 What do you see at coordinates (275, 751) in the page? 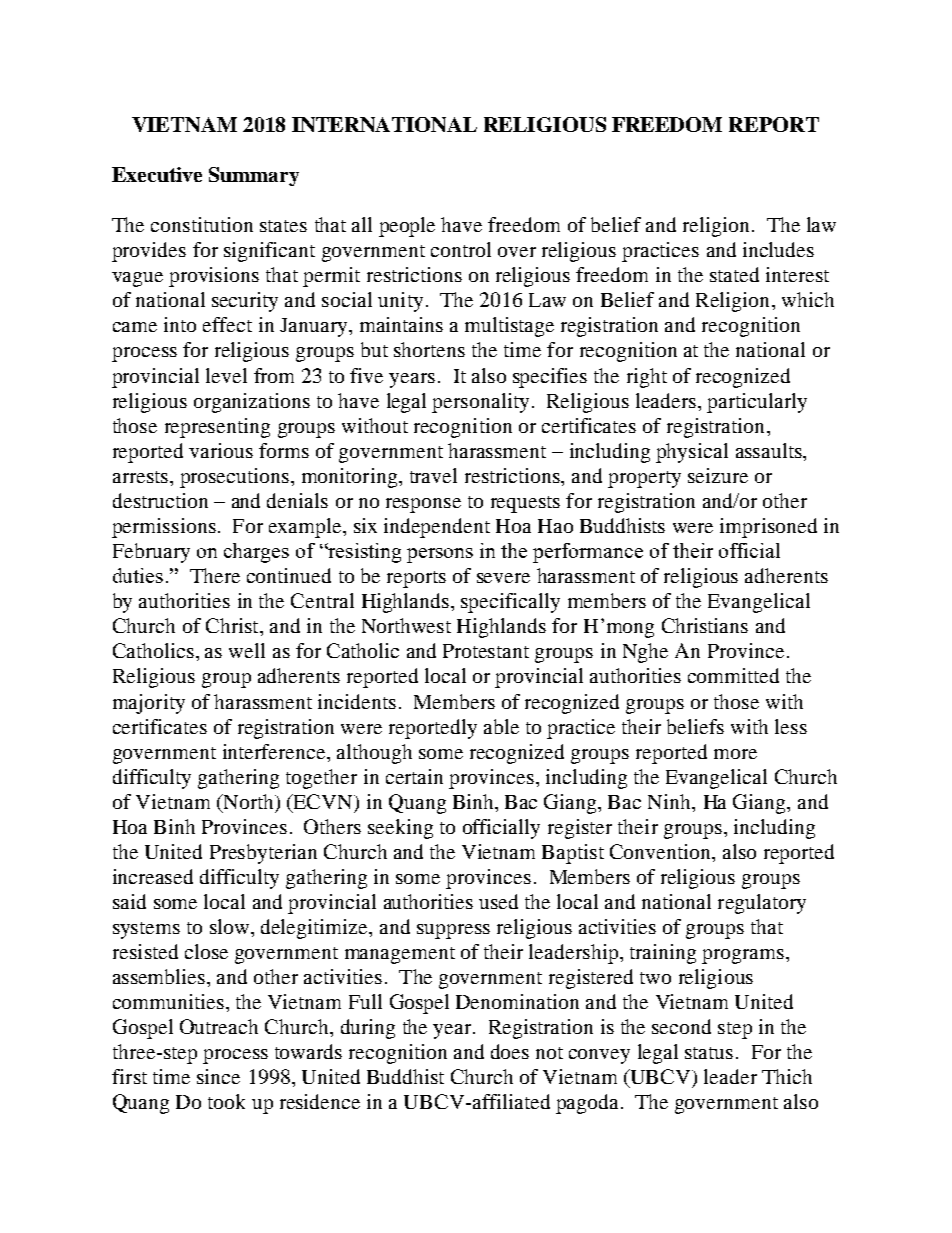
I see `interference` at bounding box center [275, 751].
